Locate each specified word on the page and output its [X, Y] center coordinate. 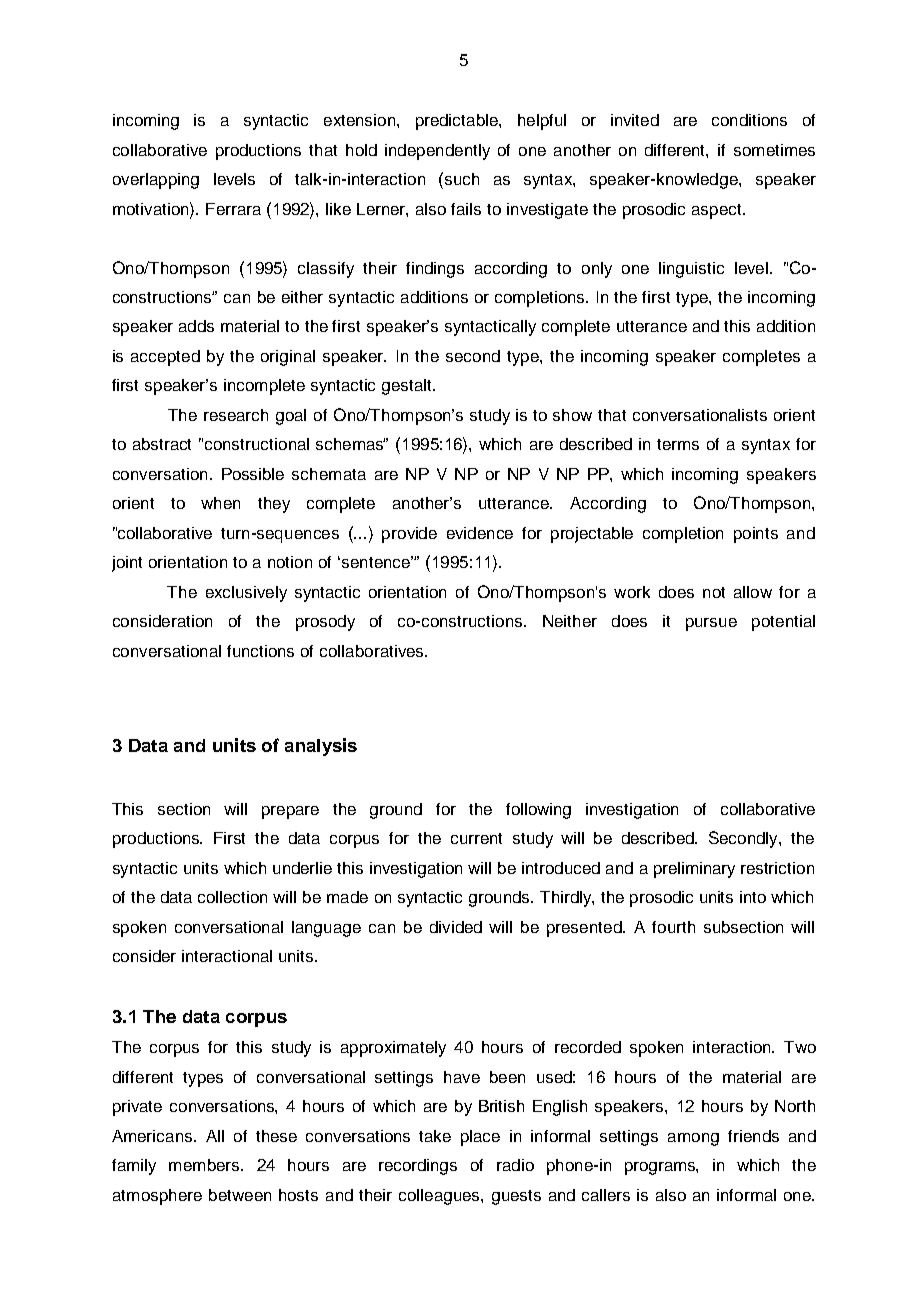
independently [437, 152]
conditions [749, 120]
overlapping [156, 181]
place [480, 1138]
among [693, 1139]
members [205, 1165]
